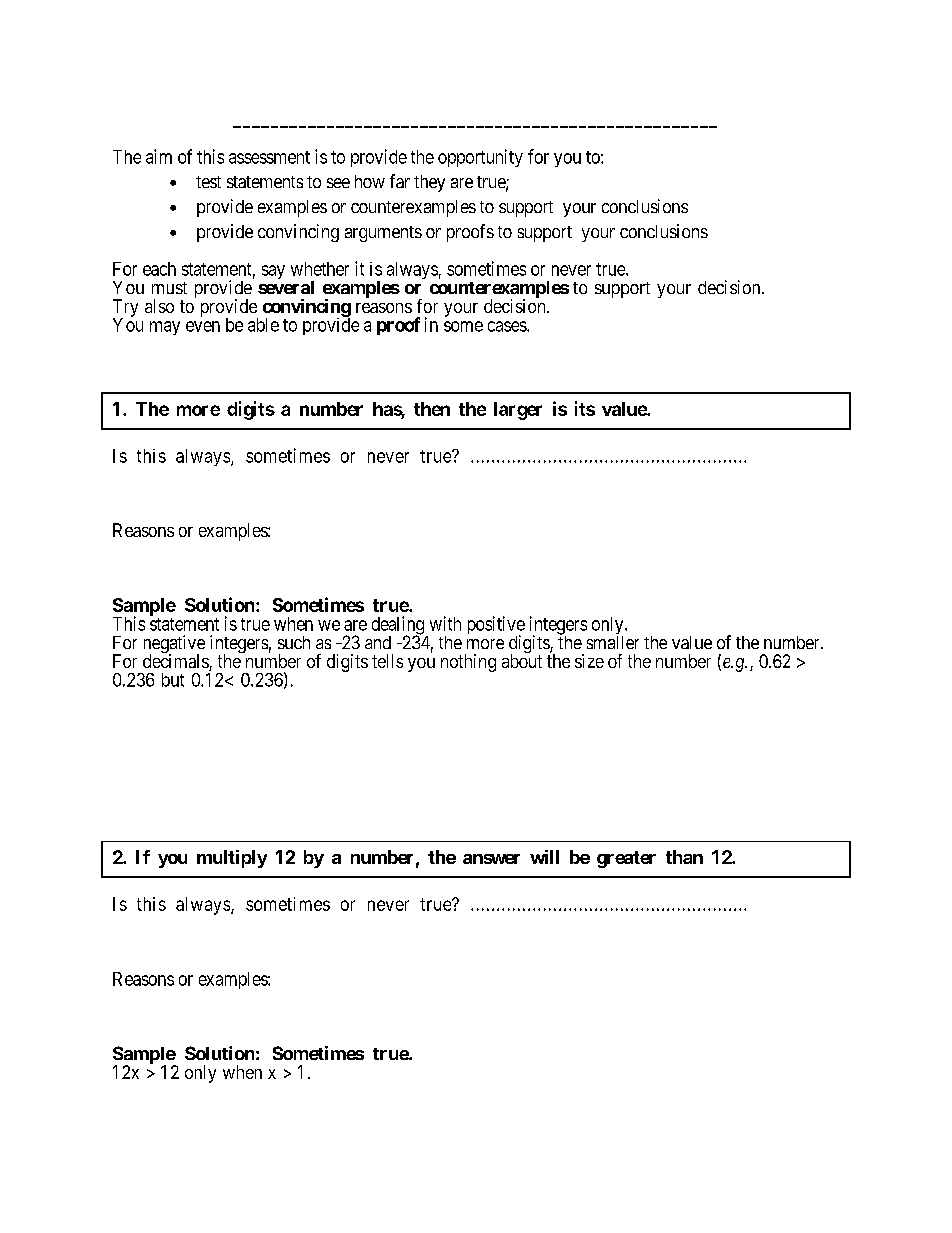 The width and height of the image is (952, 1233). Describe the element at coordinates (203, 326) in the image. I see `even` at that location.
